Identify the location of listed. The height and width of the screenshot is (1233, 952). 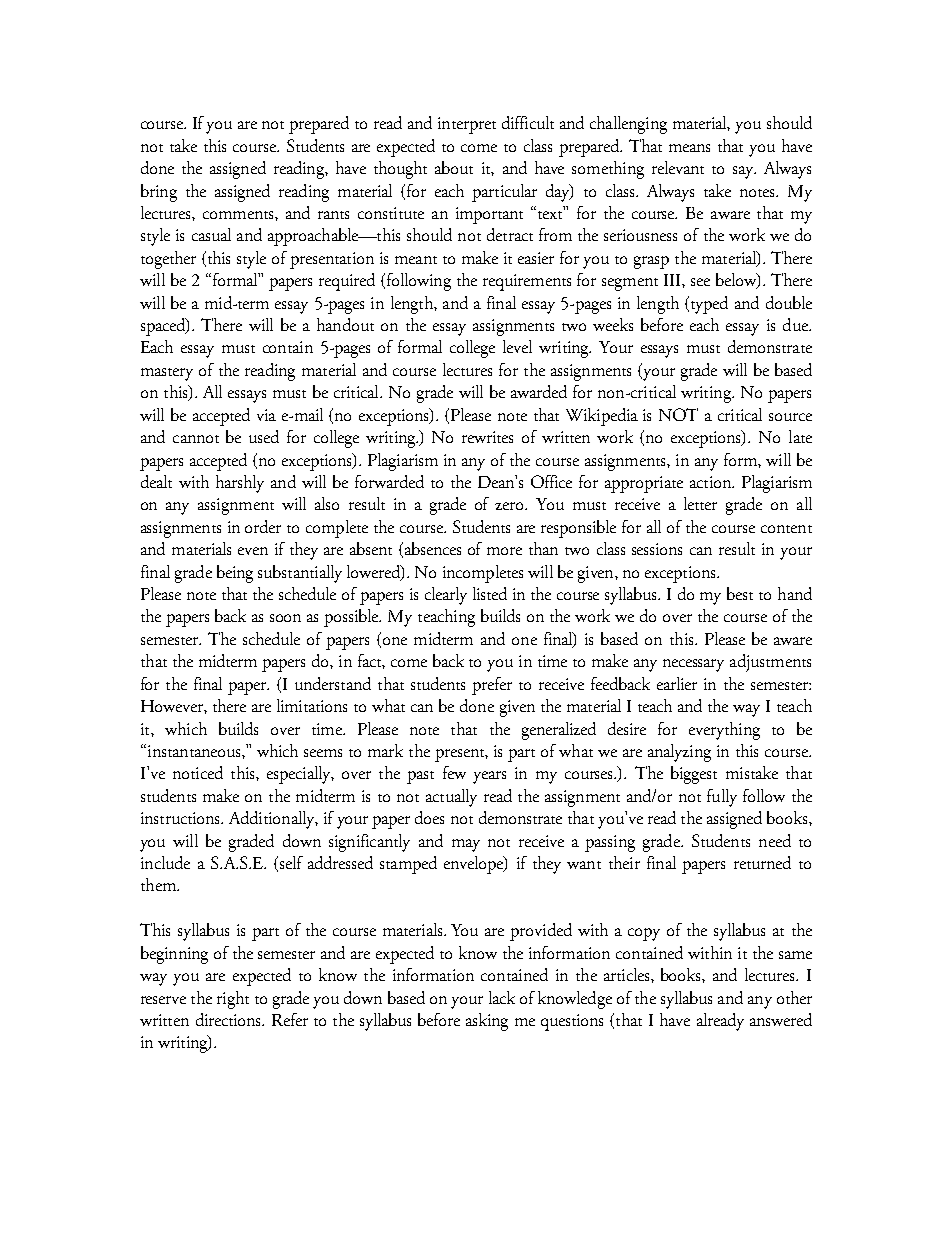
(490, 593).
